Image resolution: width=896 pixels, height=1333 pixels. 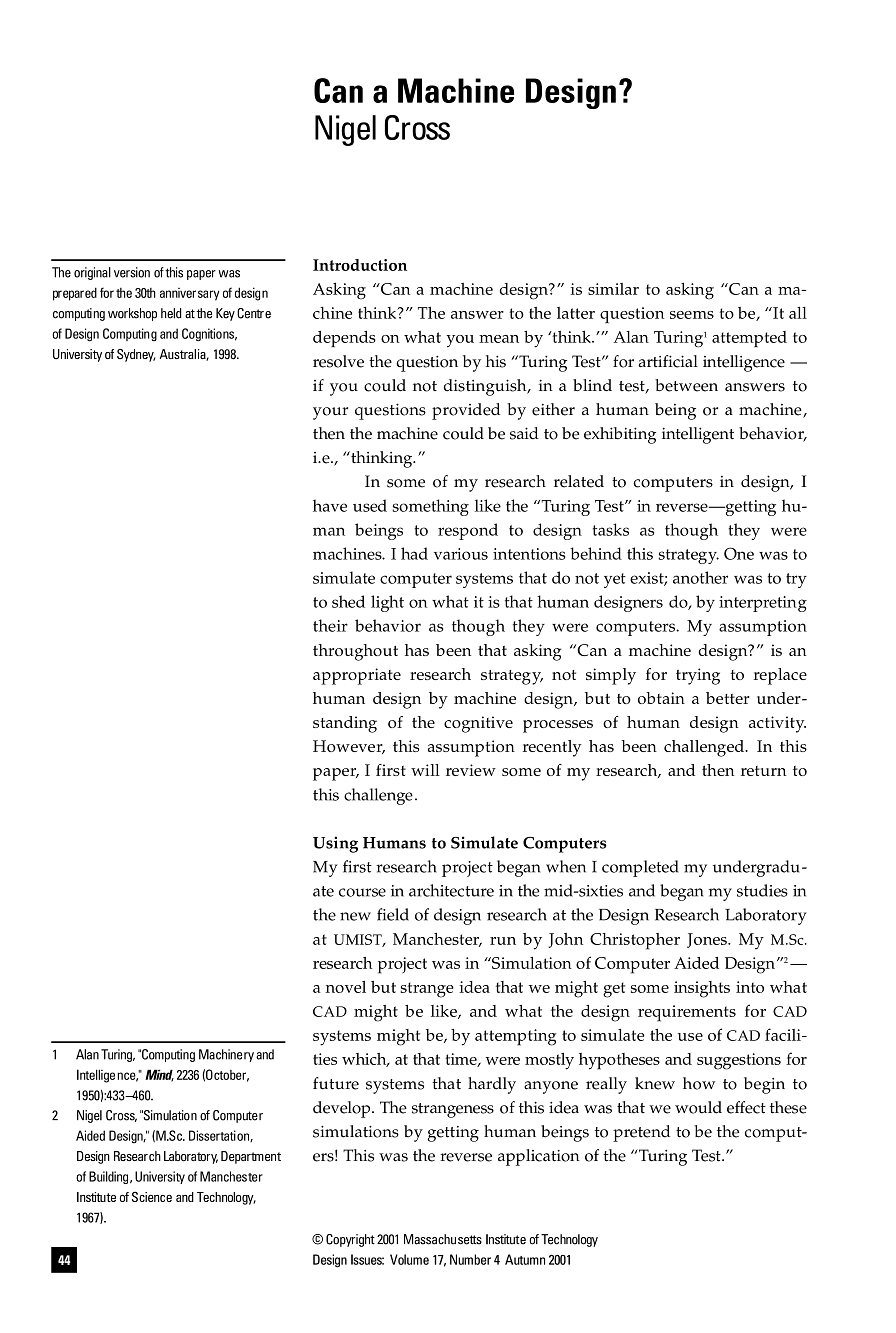 I want to click on Introduction, so click(x=360, y=265).
